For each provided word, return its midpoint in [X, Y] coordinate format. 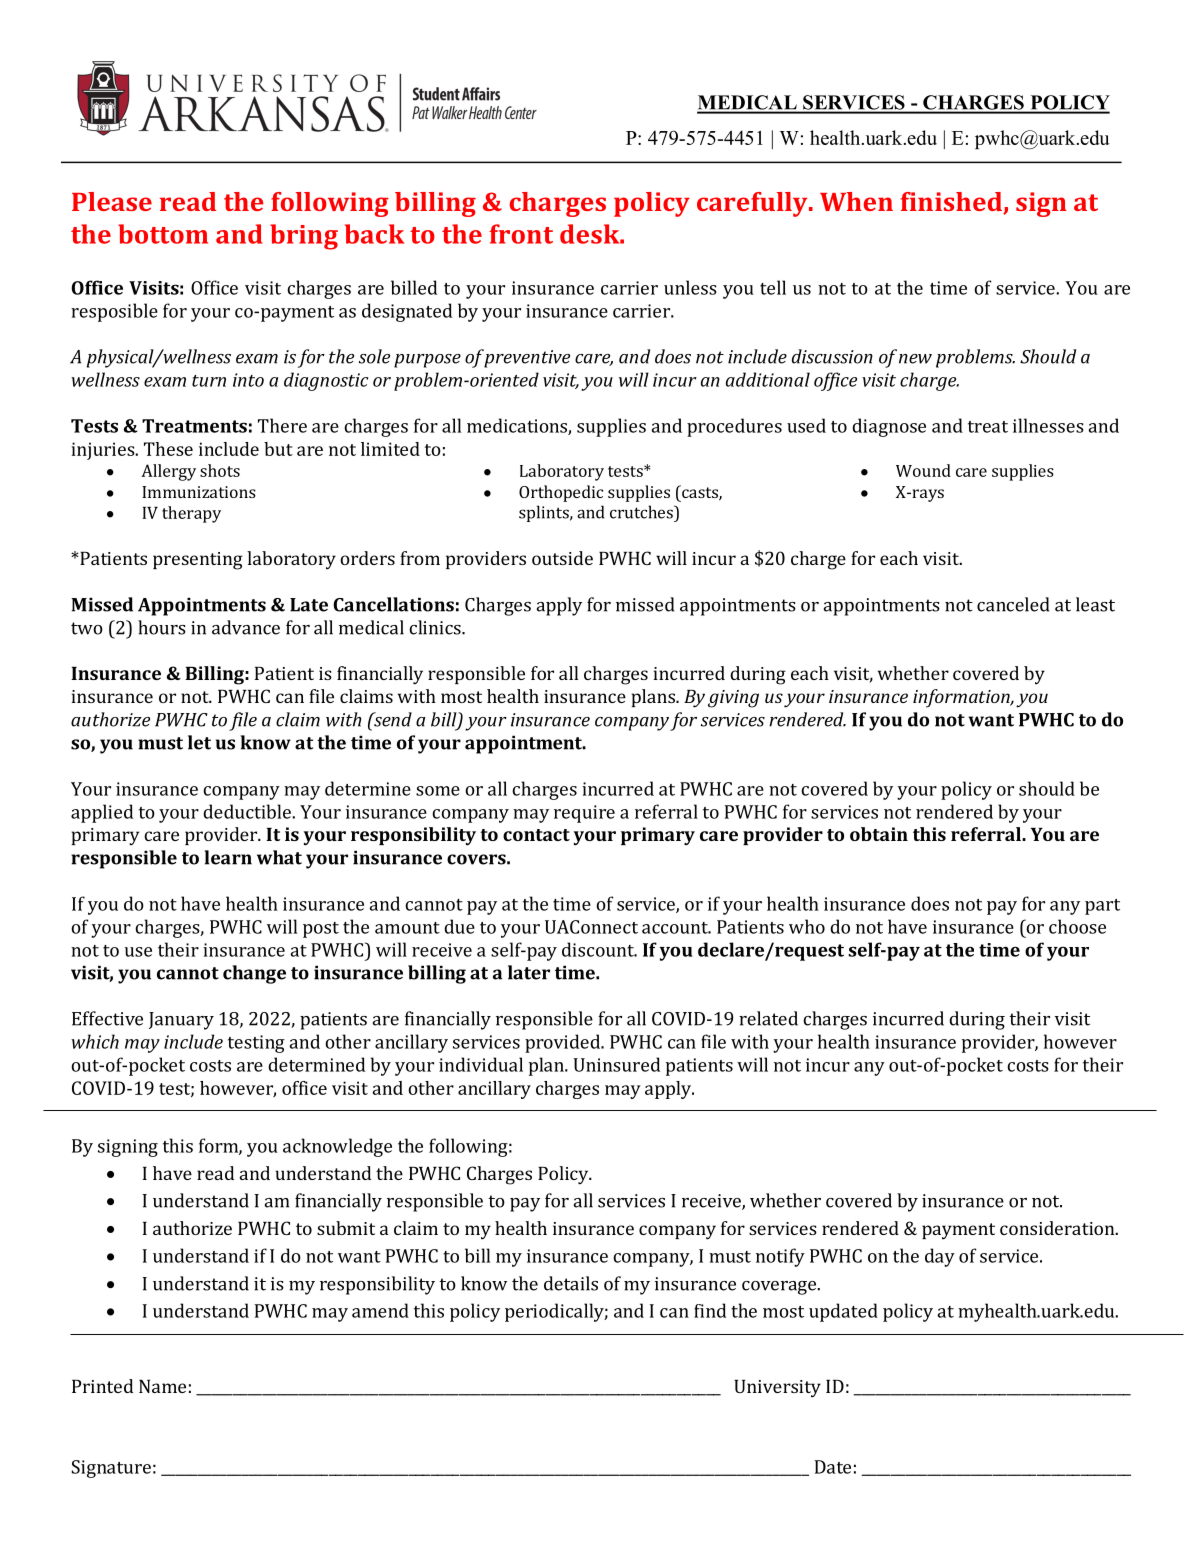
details [571, 1283]
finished [952, 203]
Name [162, 1386]
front [521, 234]
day [940, 1257]
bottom [163, 234]
